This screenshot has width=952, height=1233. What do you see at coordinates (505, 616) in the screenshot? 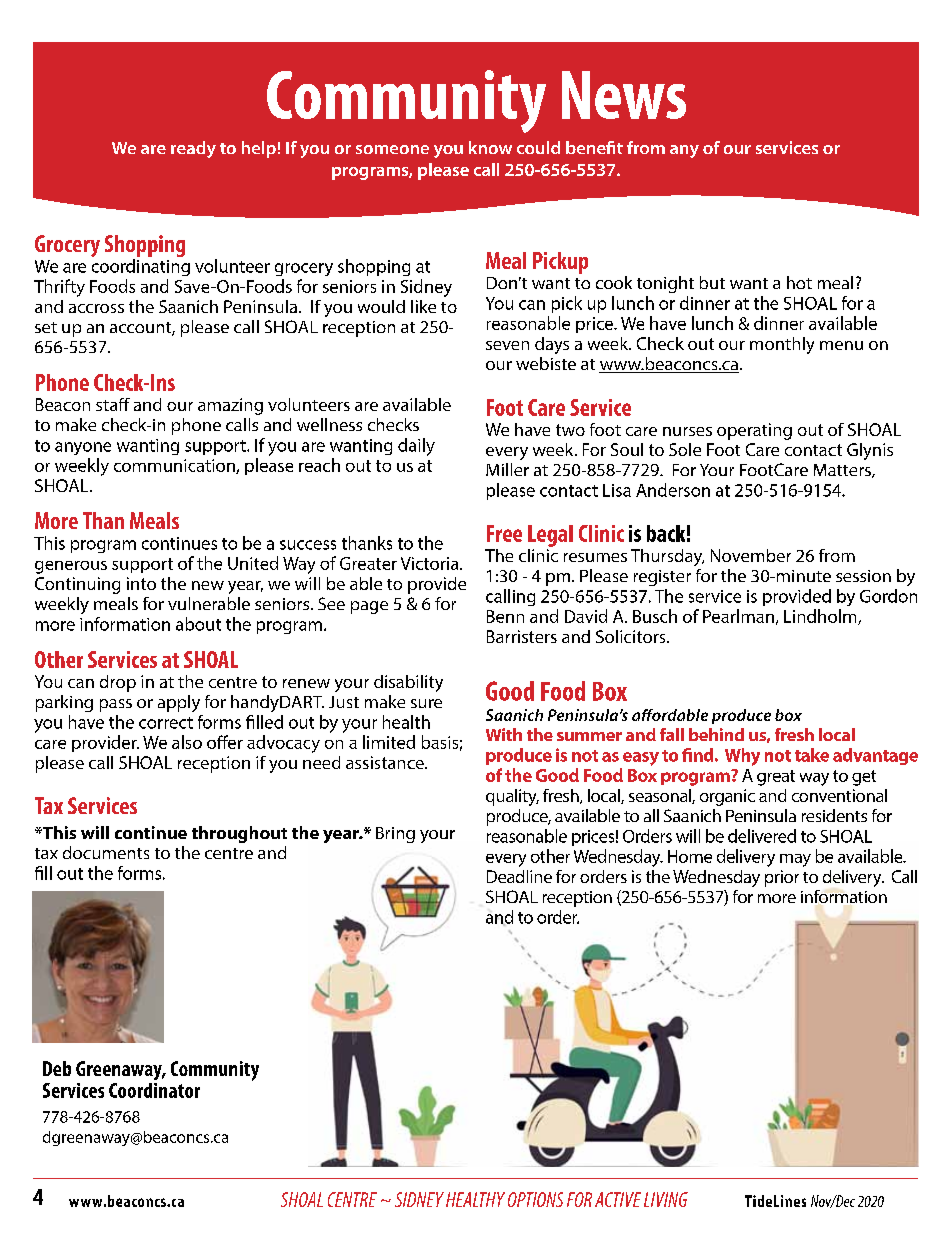
I see `Benn` at bounding box center [505, 616].
